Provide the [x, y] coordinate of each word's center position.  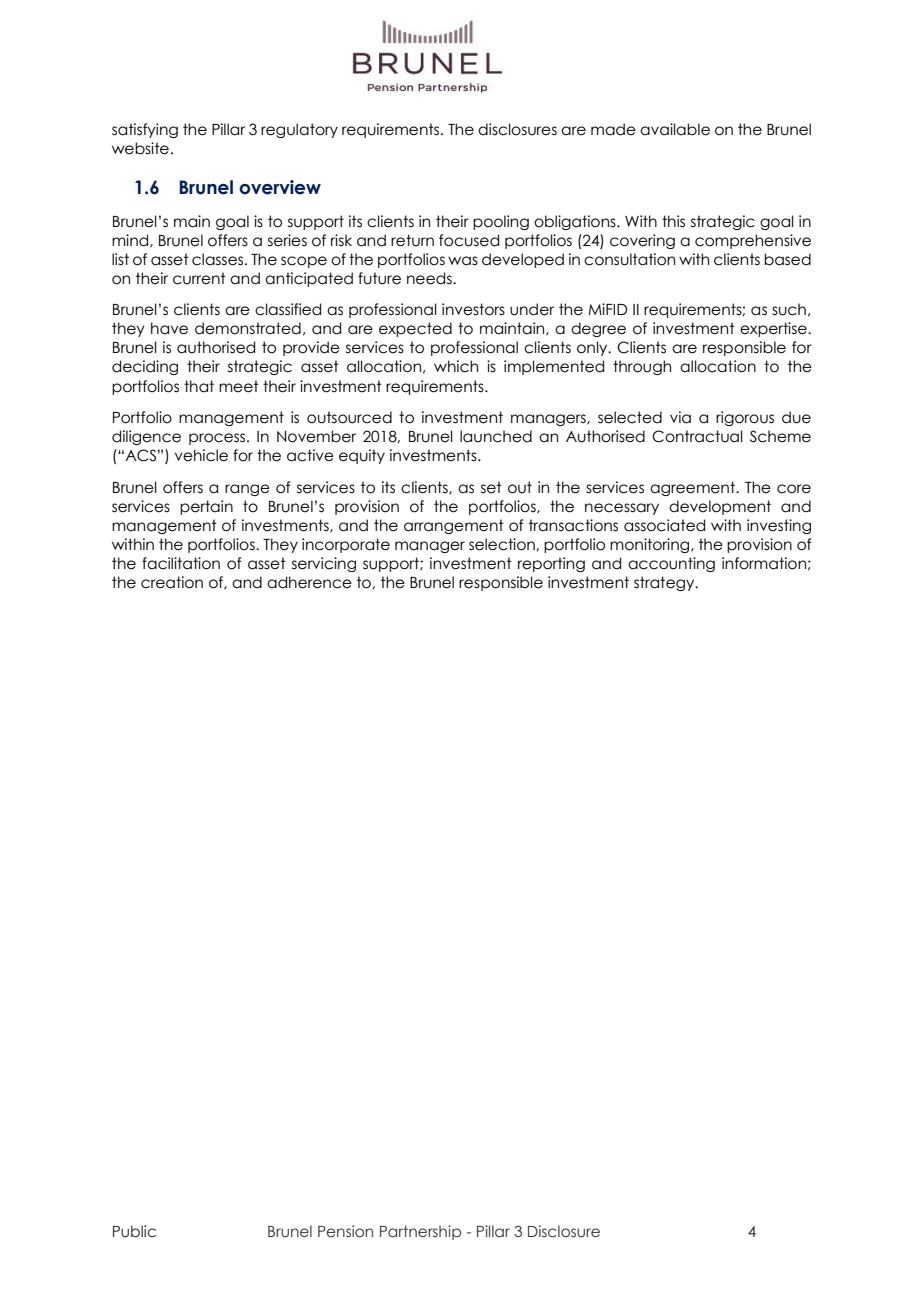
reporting [551, 564]
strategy [665, 583]
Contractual [697, 436]
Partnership [420, 1232]
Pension [345, 1231]
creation [172, 582]
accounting [671, 564]
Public [134, 1231]
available [675, 129]
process [218, 439]
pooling [501, 222]
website [140, 148]
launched [496, 436]
